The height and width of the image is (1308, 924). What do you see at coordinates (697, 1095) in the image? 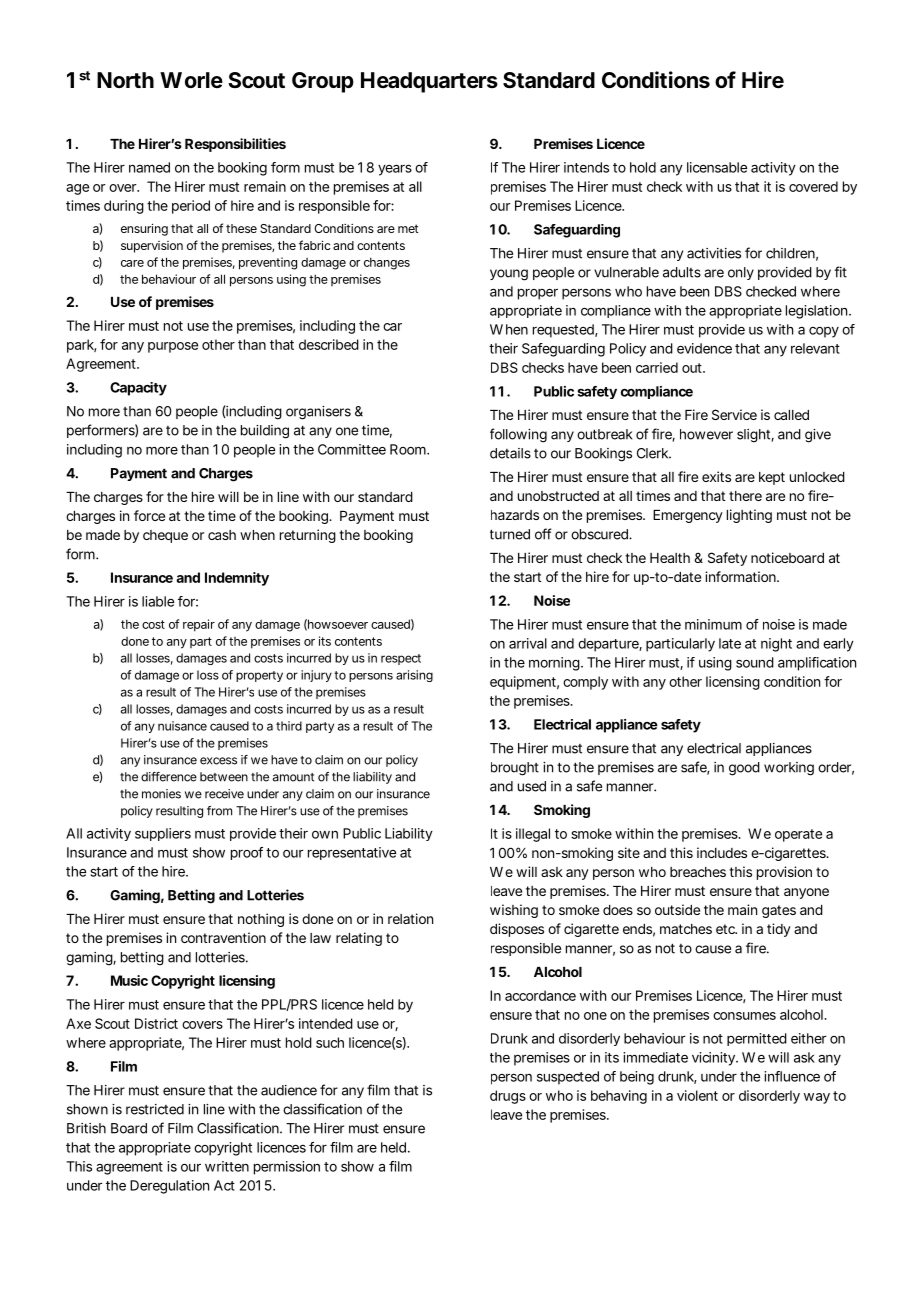
I see `violent` at bounding box center [697, 1095].
